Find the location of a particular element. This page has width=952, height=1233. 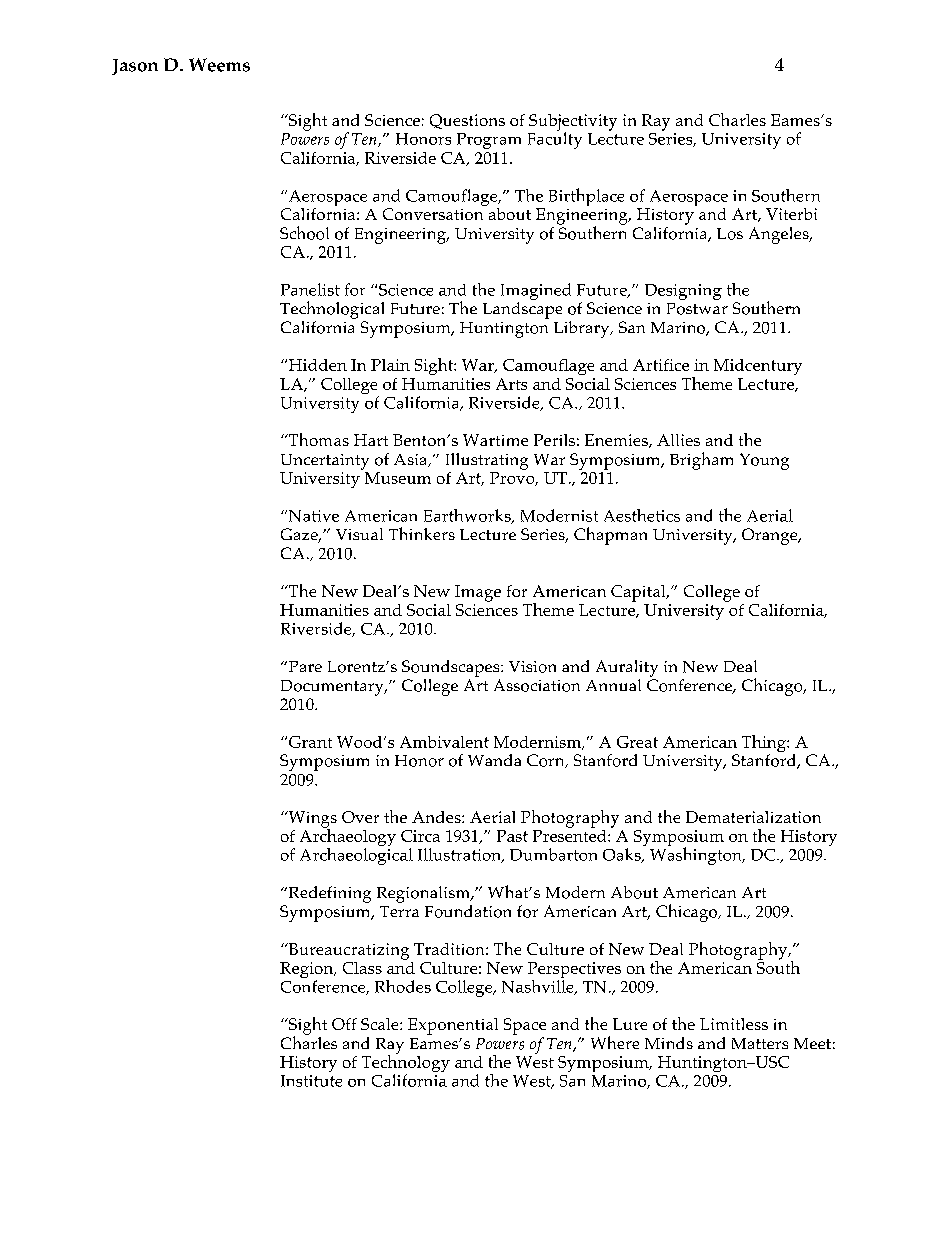

Questions is located at coordinates (467, 121).
